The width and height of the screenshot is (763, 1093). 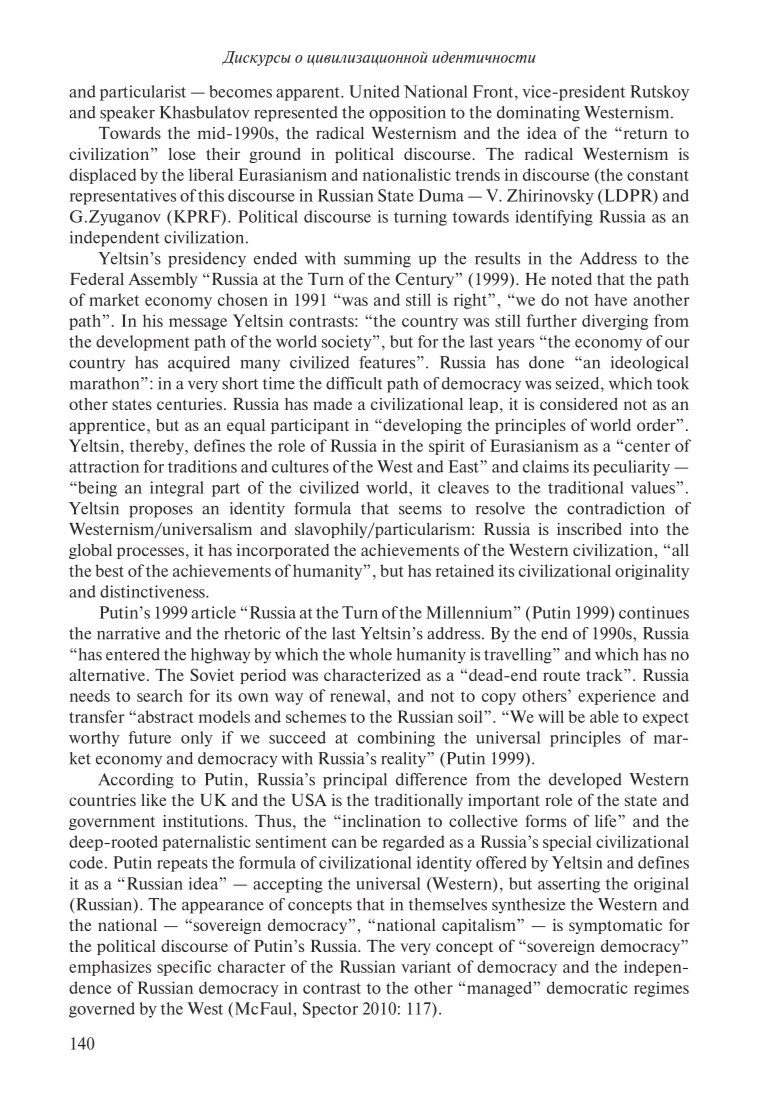 What do you see at coordinates (407, 114) in the screenshot?
I see `opposition` at bounding box center [407, 114].
